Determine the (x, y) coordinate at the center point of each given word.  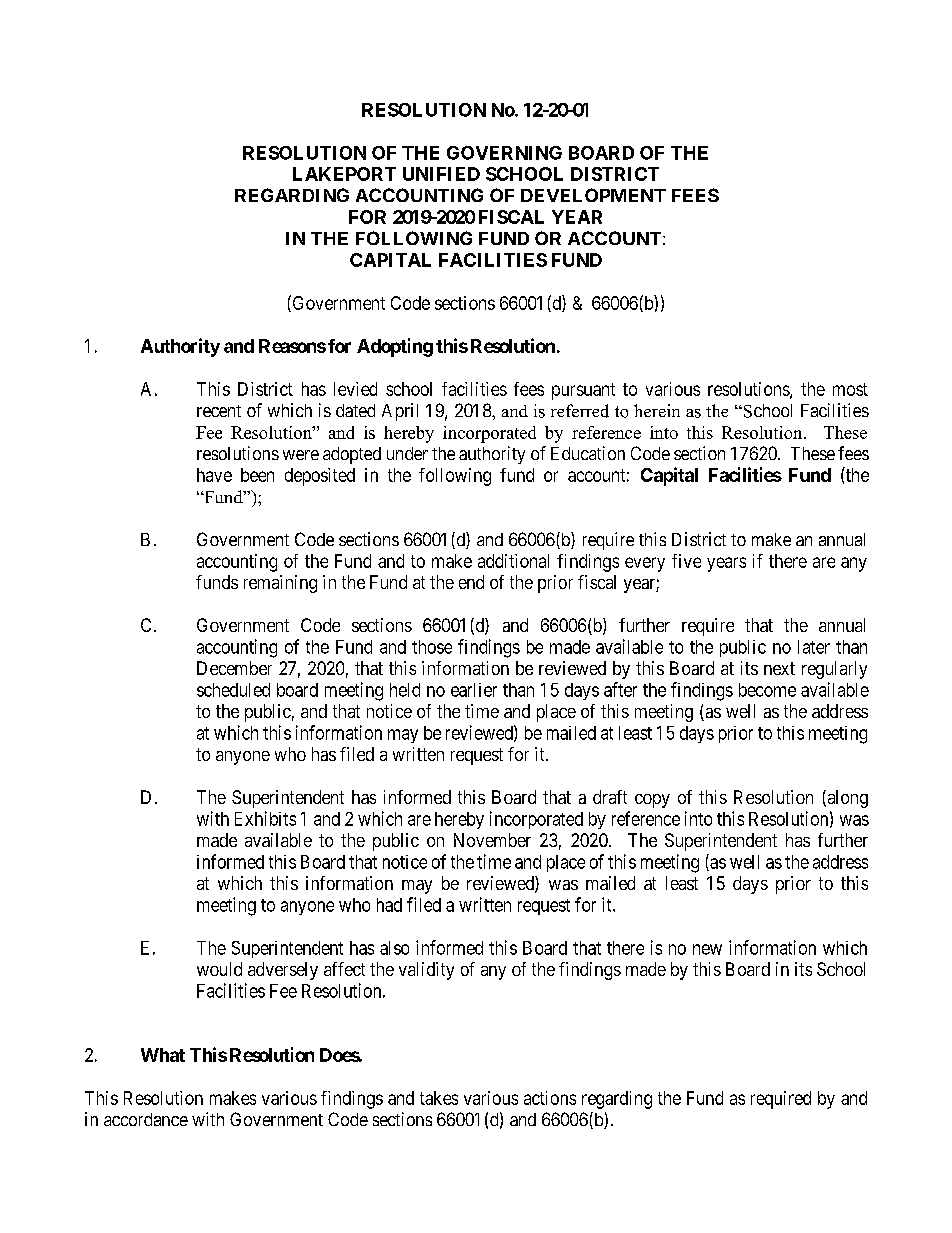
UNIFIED (441, 174)
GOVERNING (504, 153)
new (707, 949)
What (163, 1055)
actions (550, 1098)
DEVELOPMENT (593, 195)
